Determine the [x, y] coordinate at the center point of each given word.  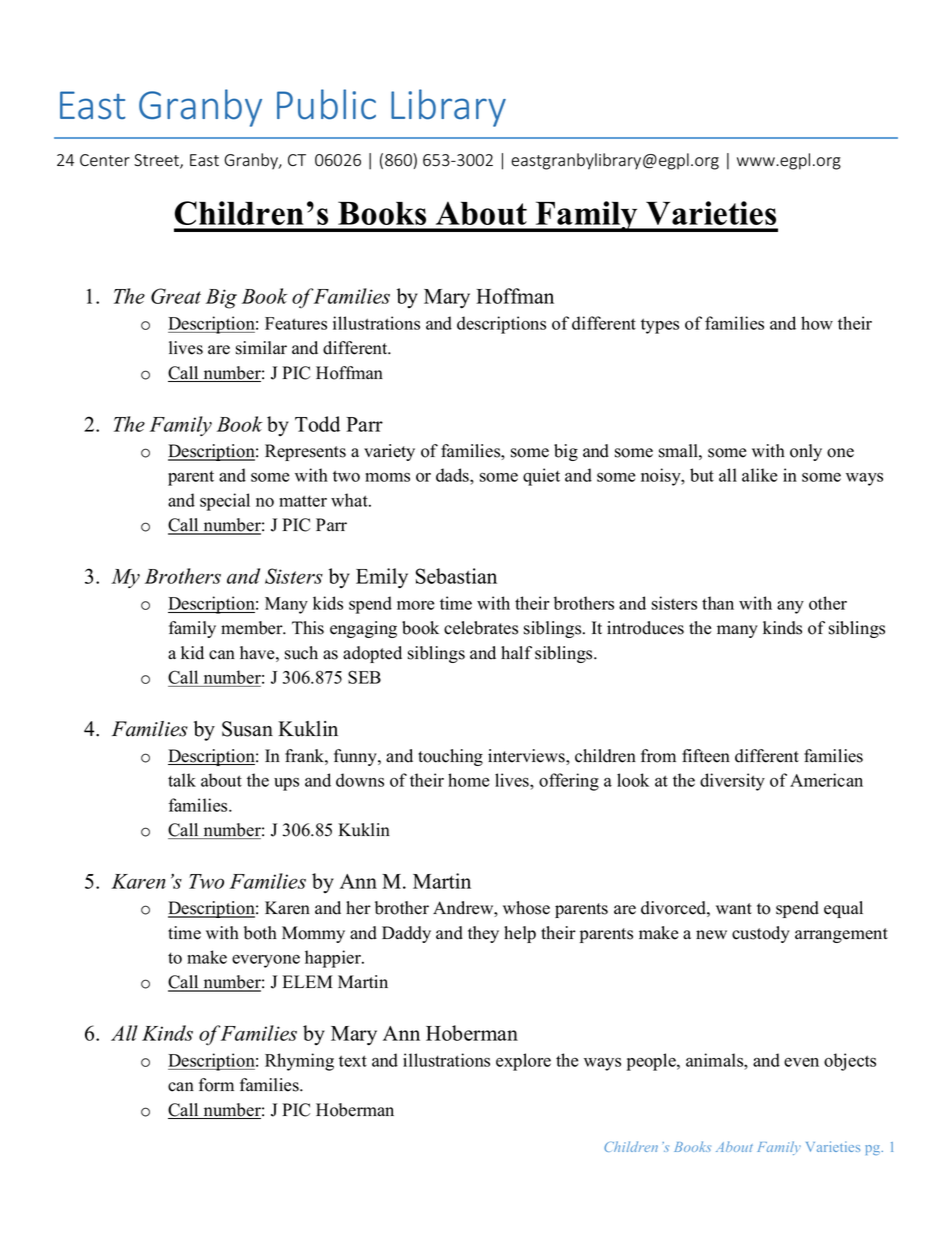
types [660, 326]
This [308, 628]
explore [523, 1062]
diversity [732, 782]
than [718, 603]
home [468, 780]
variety [389, 452]
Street [157, 161]
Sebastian [456, 576]
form [216, 1085]
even [801, 1062]
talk [182, 780]
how [817, 323]
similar [261, 348]
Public [326, 104]
